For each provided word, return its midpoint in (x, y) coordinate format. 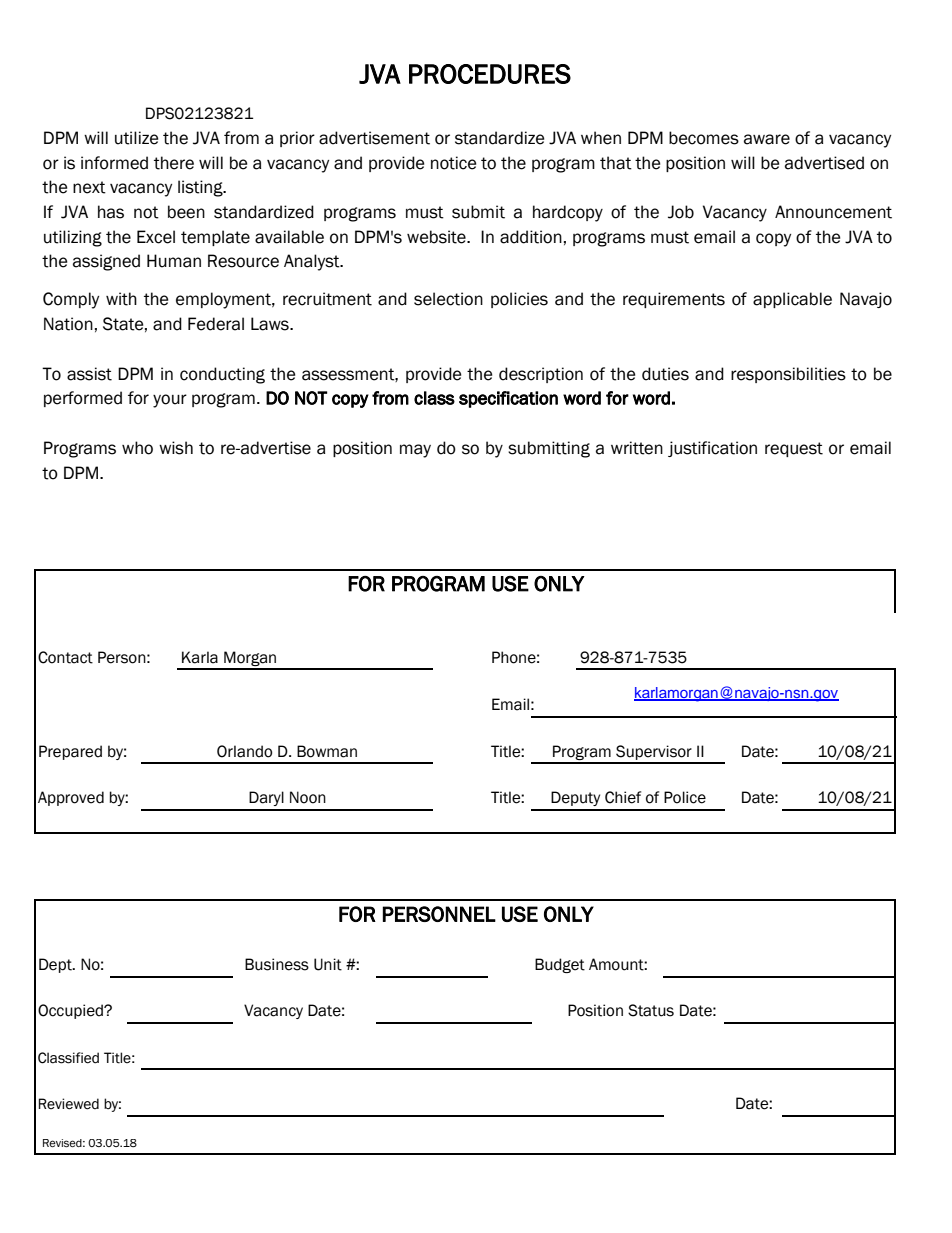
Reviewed (69, 1104)
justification (712, 449)
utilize (136, 138)
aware (767, 139)
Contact (65, 657)
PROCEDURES (490, 74)
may (415, 451)
